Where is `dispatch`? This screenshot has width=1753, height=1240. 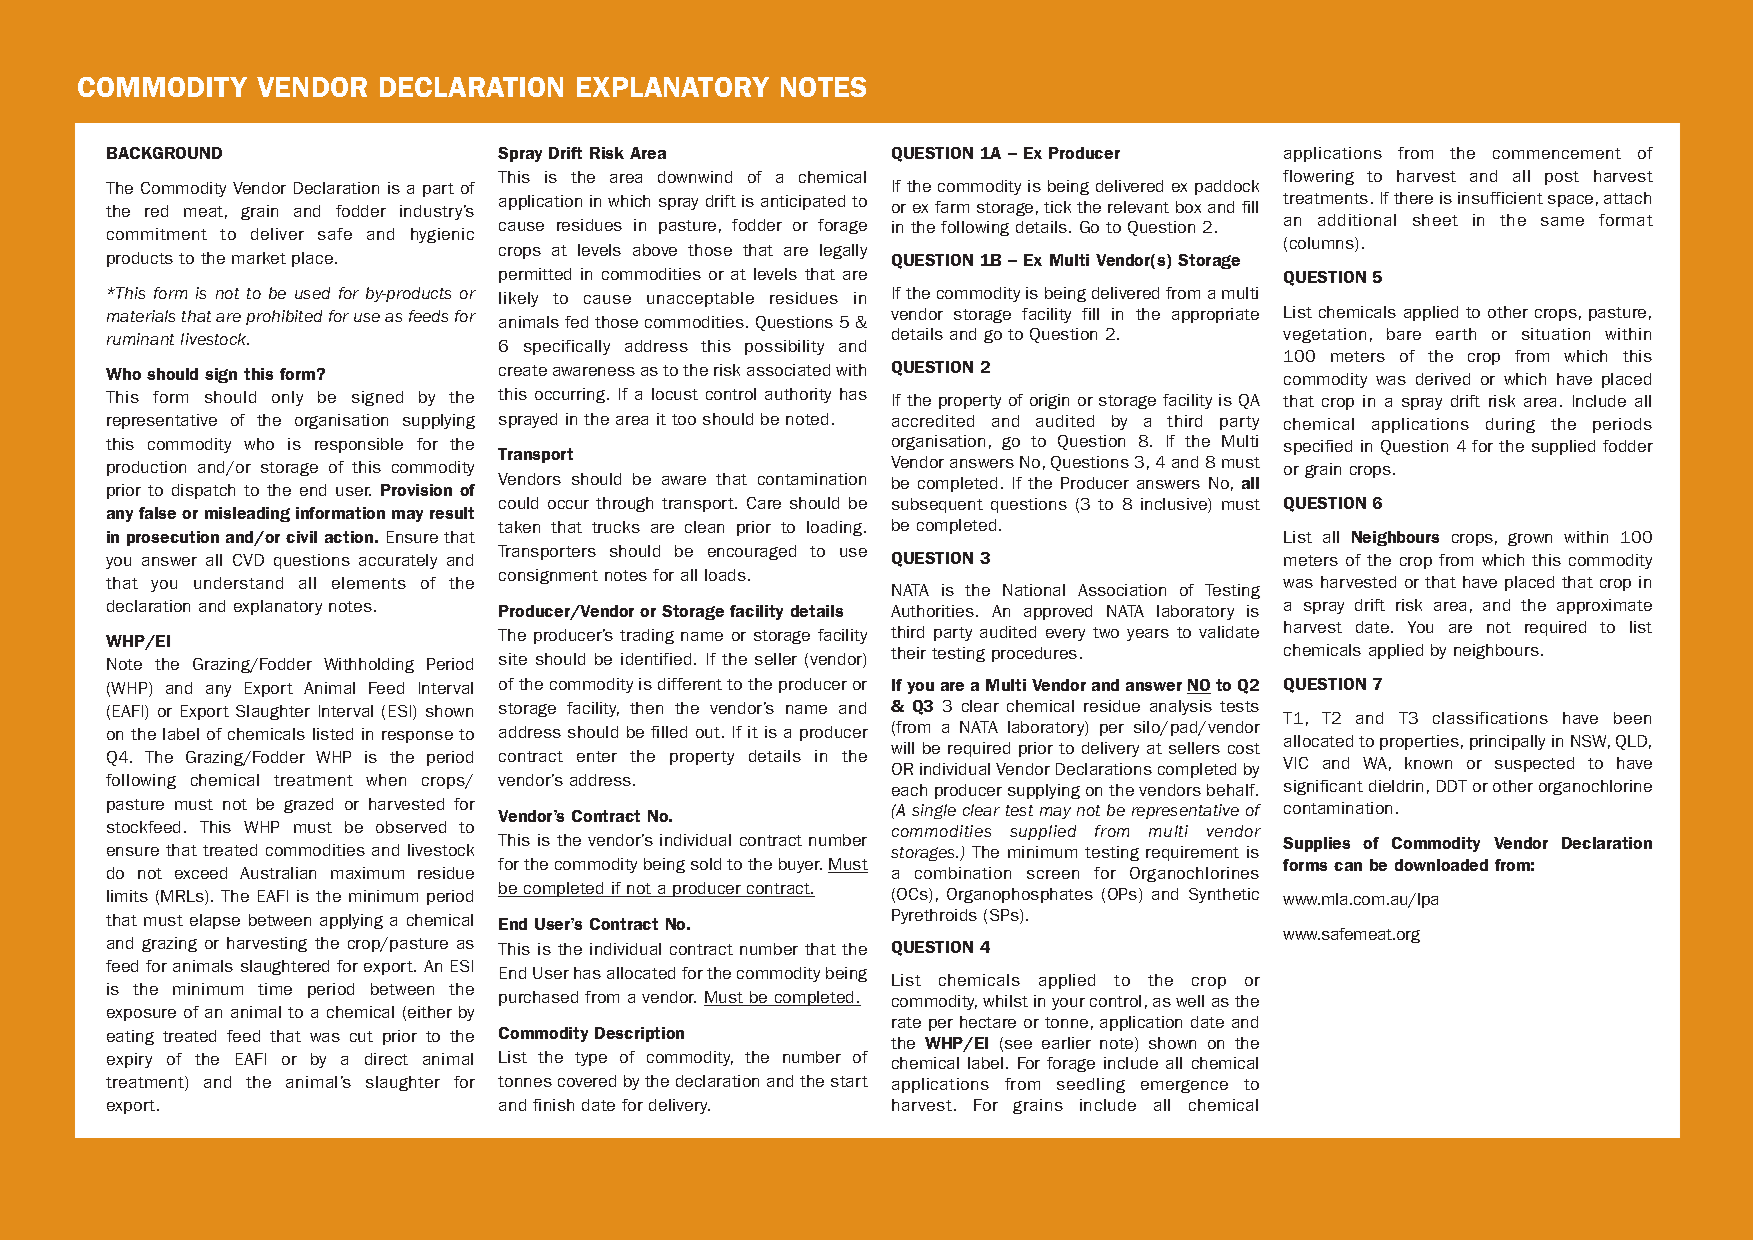 dispatch is located at coordinates (203, 491).
